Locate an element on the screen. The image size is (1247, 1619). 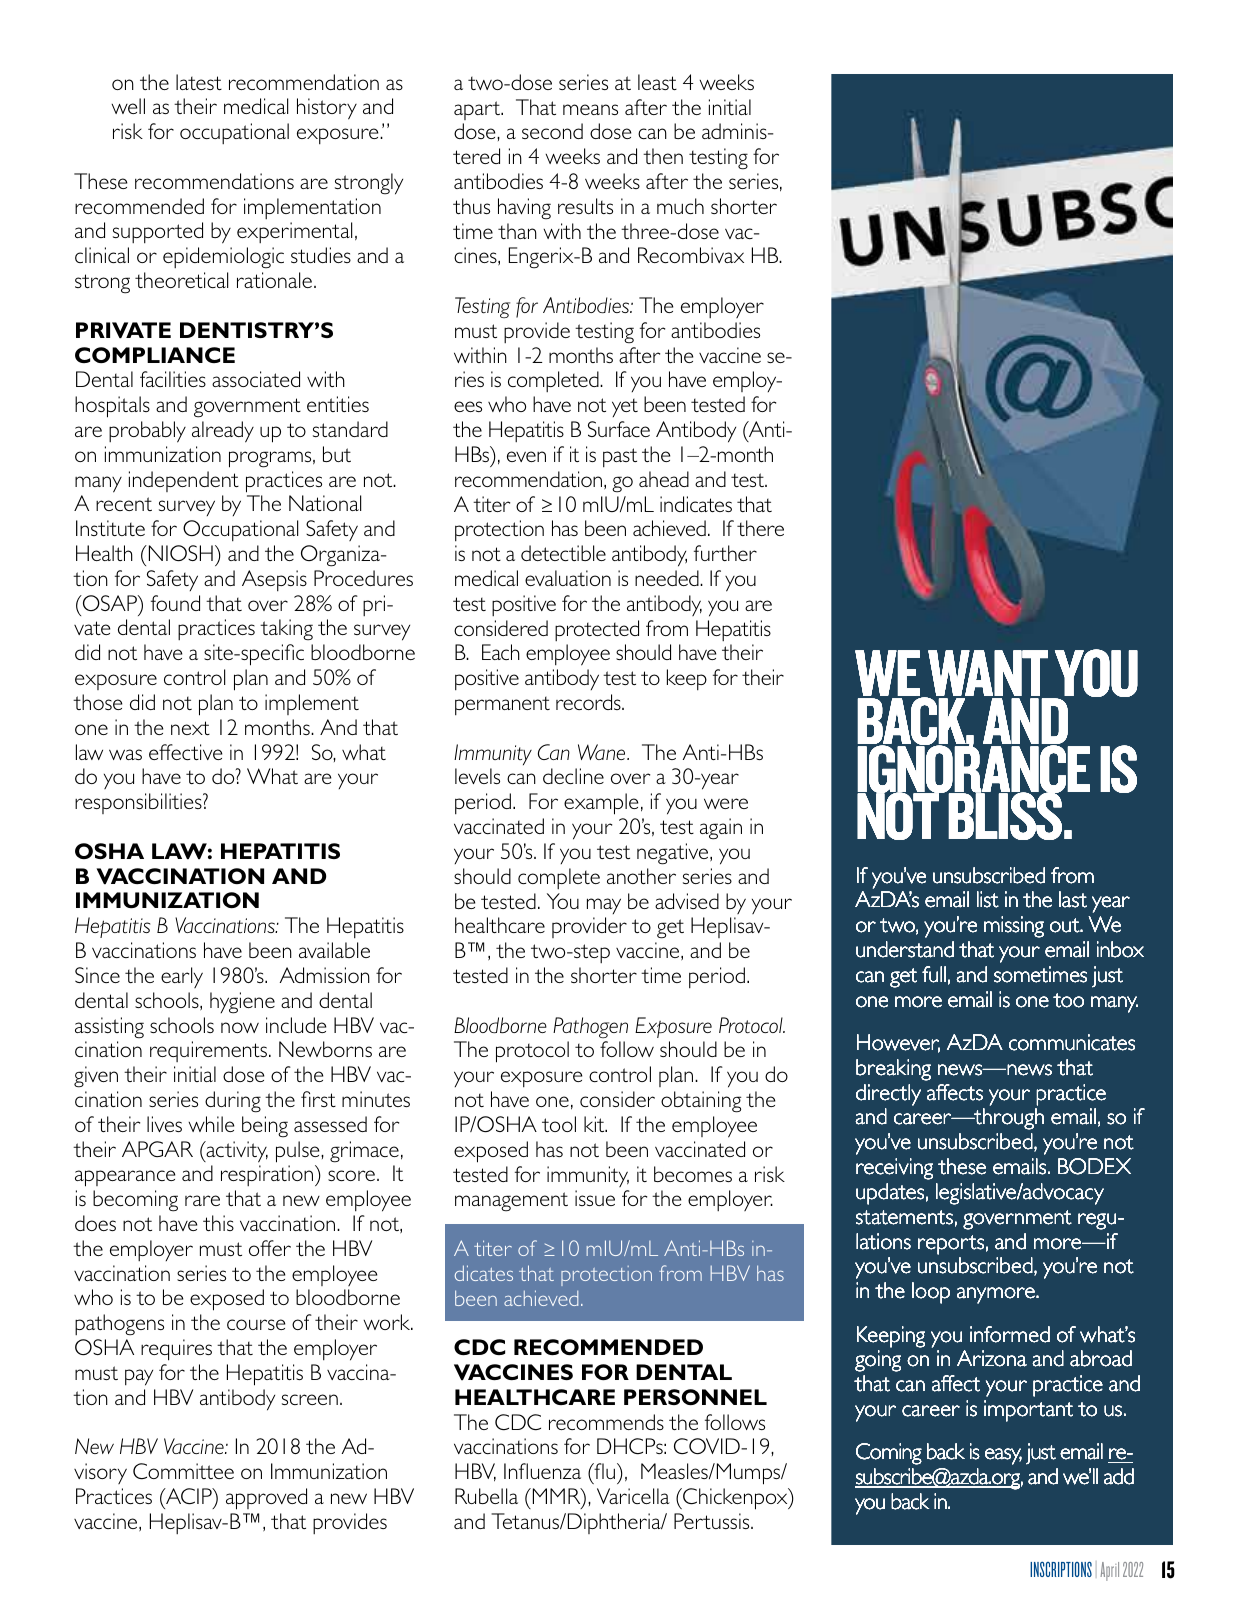
may is located at coordinates (604, 906).
